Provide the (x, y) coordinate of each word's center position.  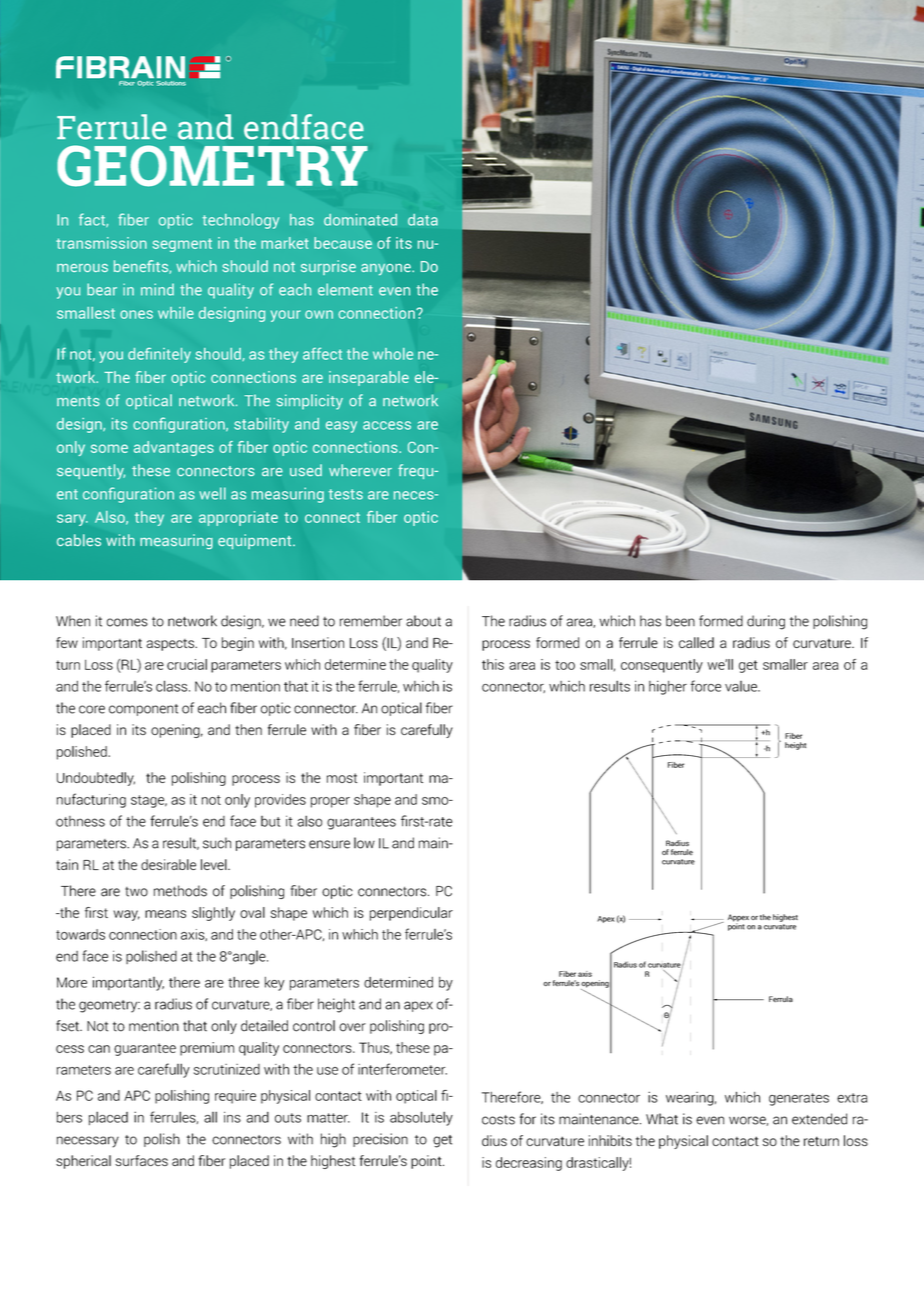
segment (182, 245)
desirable (168, 864)
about (423, 621)
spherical (83, 1162)
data (423, 220)
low (364, 843)
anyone (387, 270)
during (766, 622)
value (742, 686)
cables (79, 540)
